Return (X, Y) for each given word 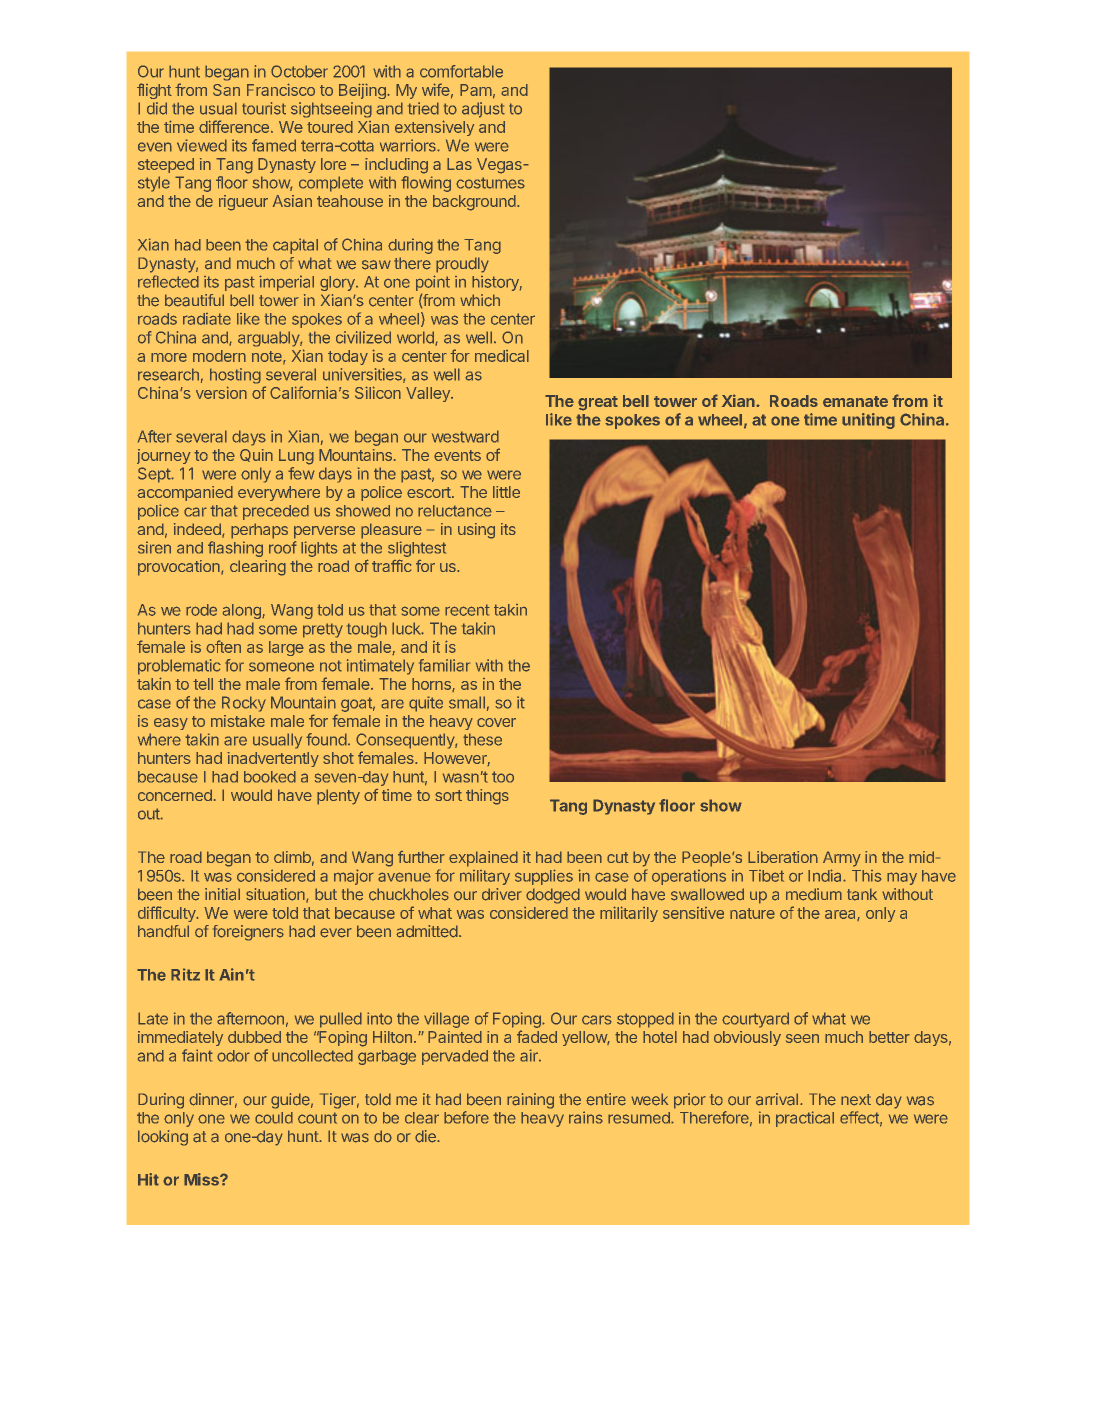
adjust (483, 110)
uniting (868, 421)
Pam (476, 90)
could (274, 1118)
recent (467, 610)
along (243, 611)
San (226, 90)
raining (530, 1101)
